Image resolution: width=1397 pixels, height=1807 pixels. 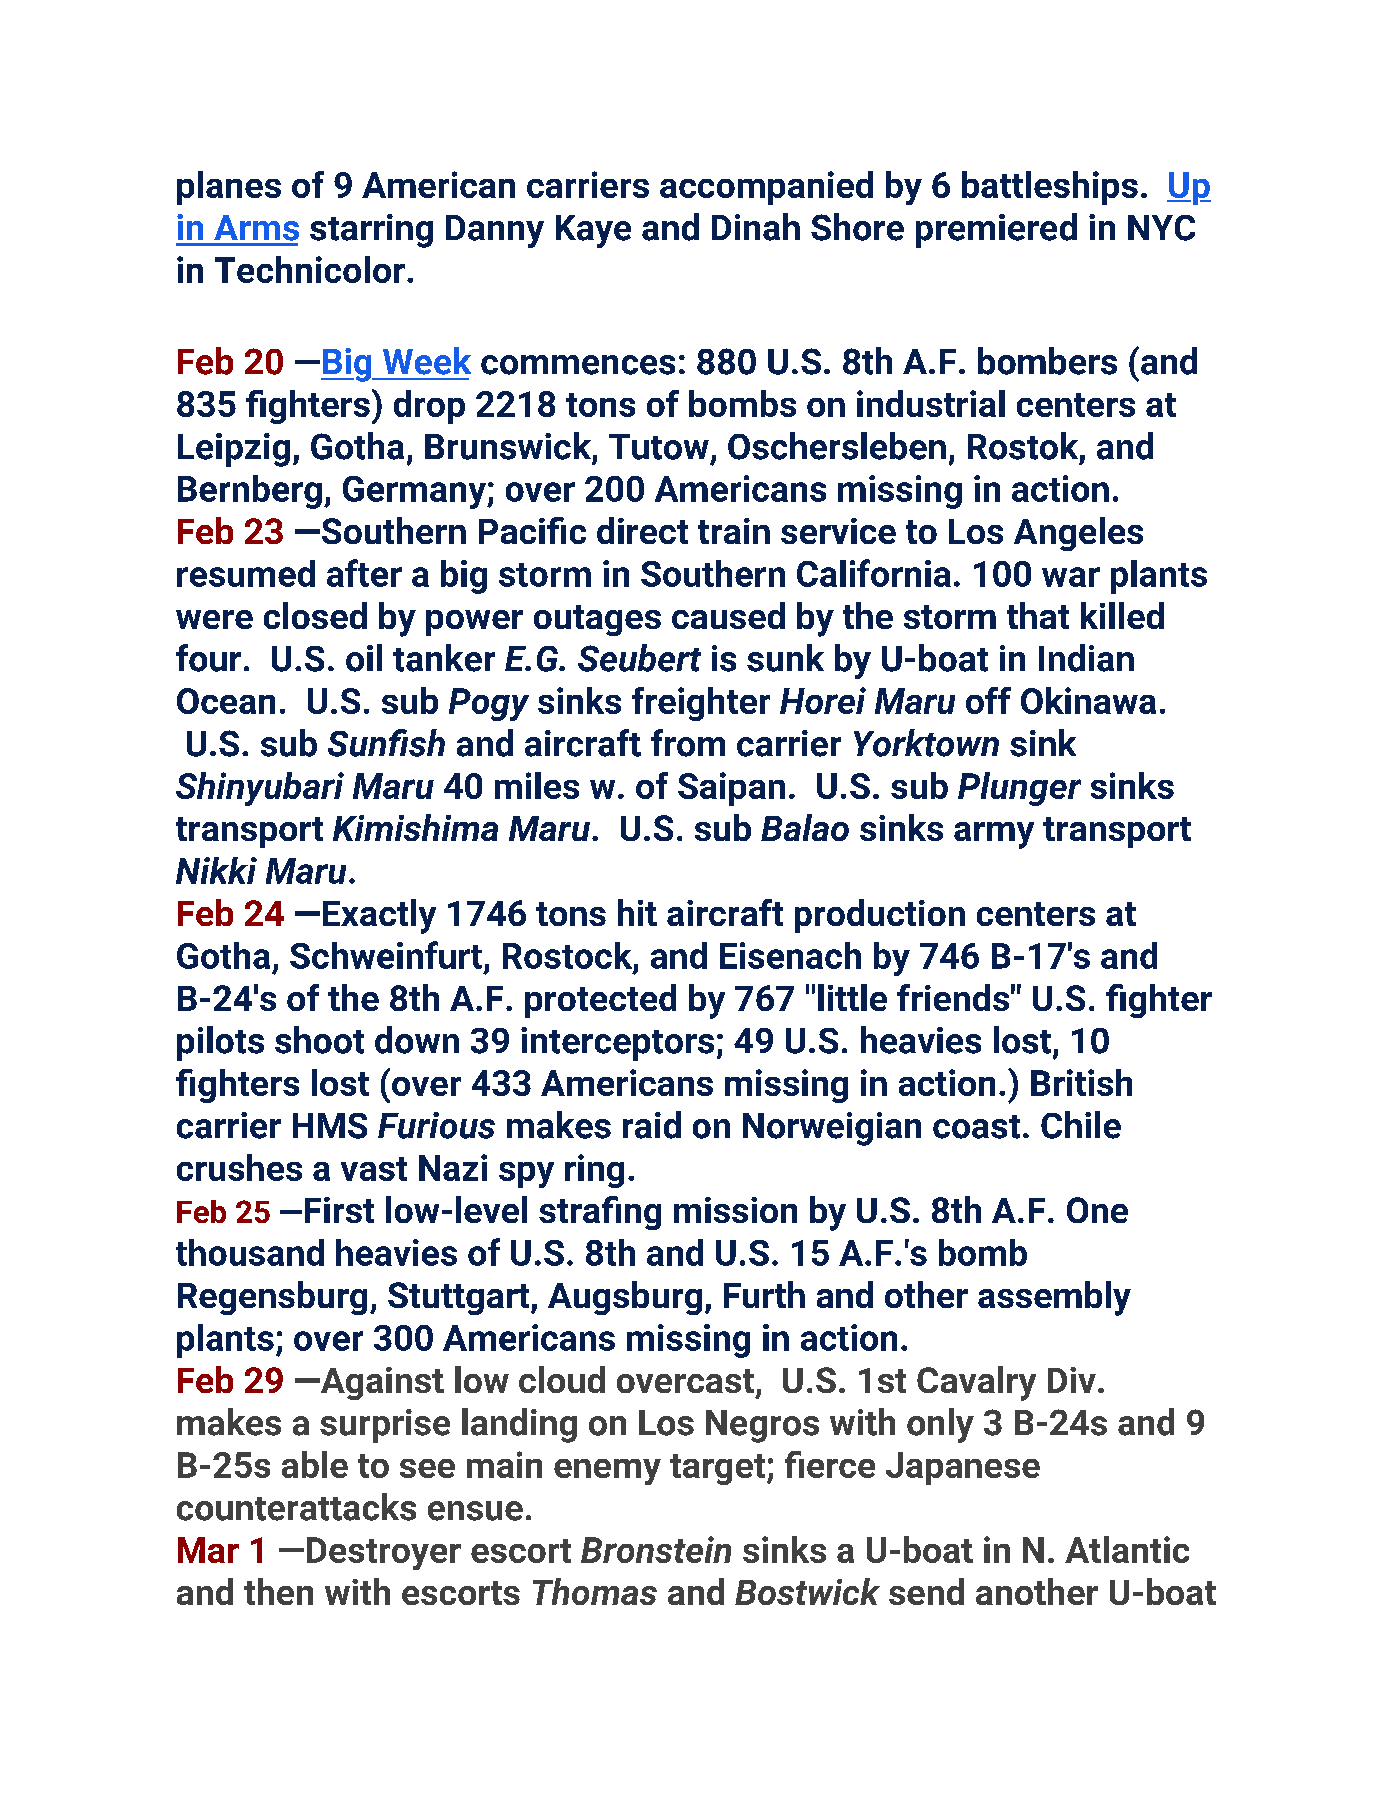 I want to click on Dinah, so click(x=756, y=227).
